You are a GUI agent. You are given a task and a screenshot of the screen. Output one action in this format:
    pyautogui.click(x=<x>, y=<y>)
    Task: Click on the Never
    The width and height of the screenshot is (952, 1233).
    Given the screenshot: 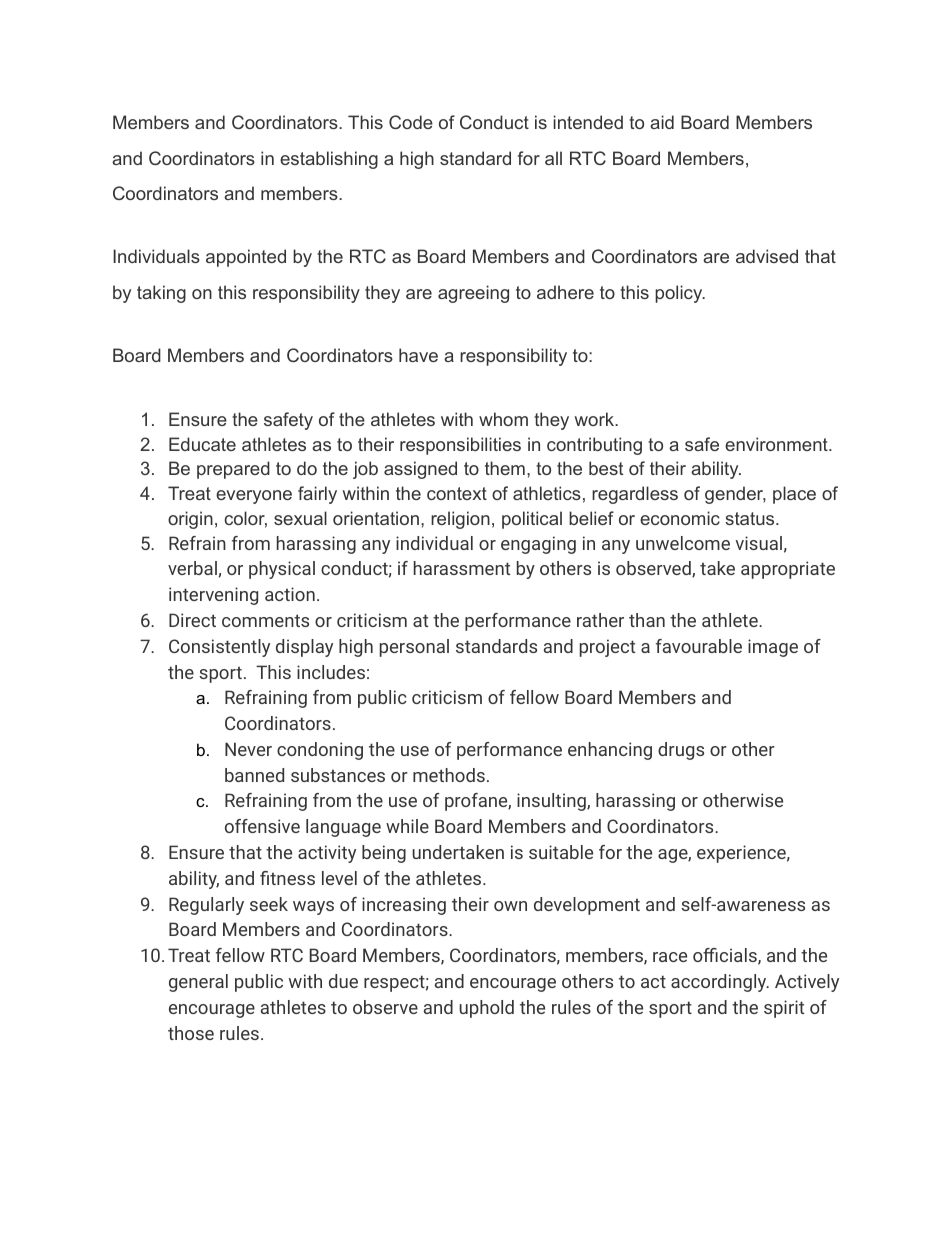 What is the action you would take?
    pyautogui.click(x=248, y=749)
